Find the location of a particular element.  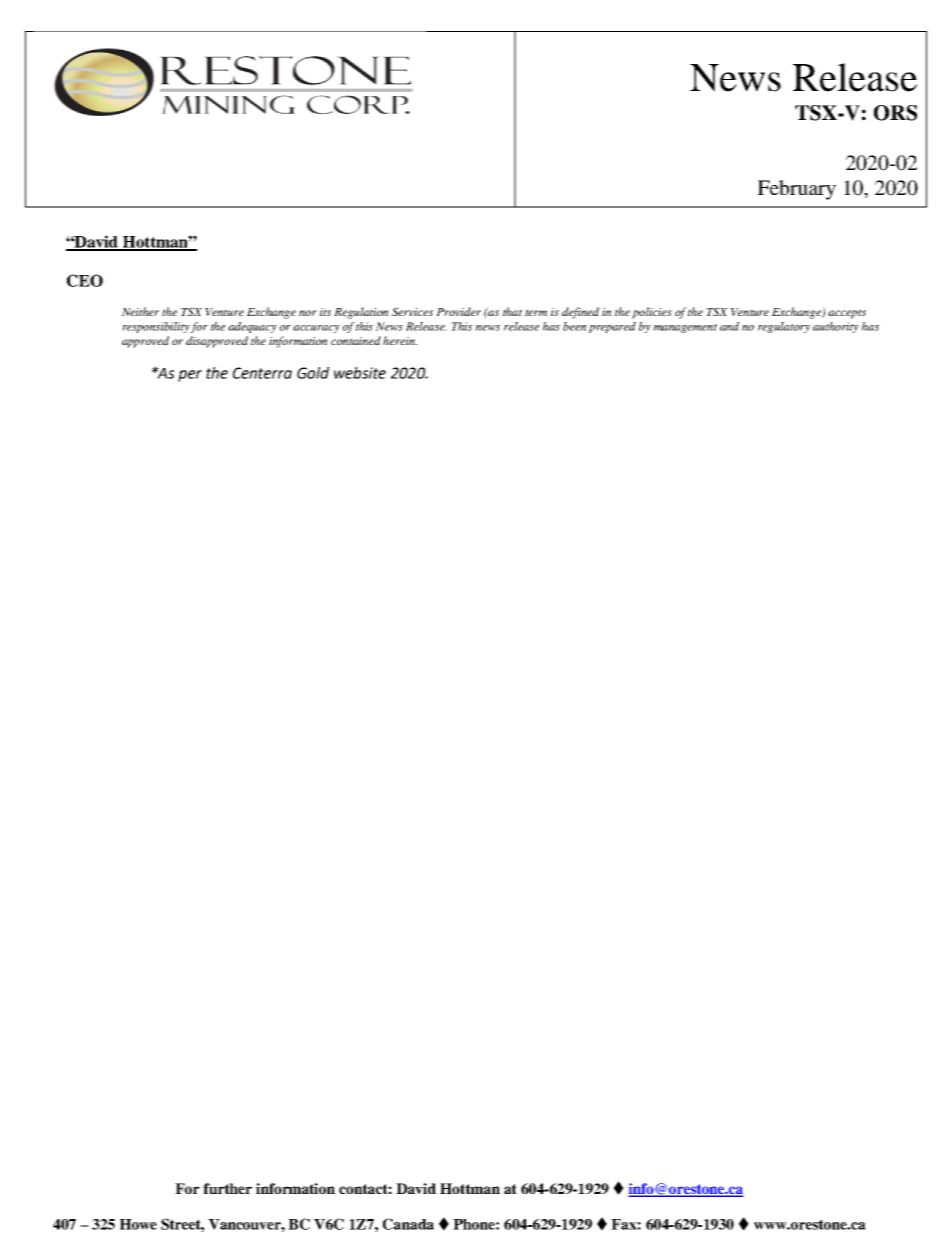

authority is located at coordinates (836, 327).
